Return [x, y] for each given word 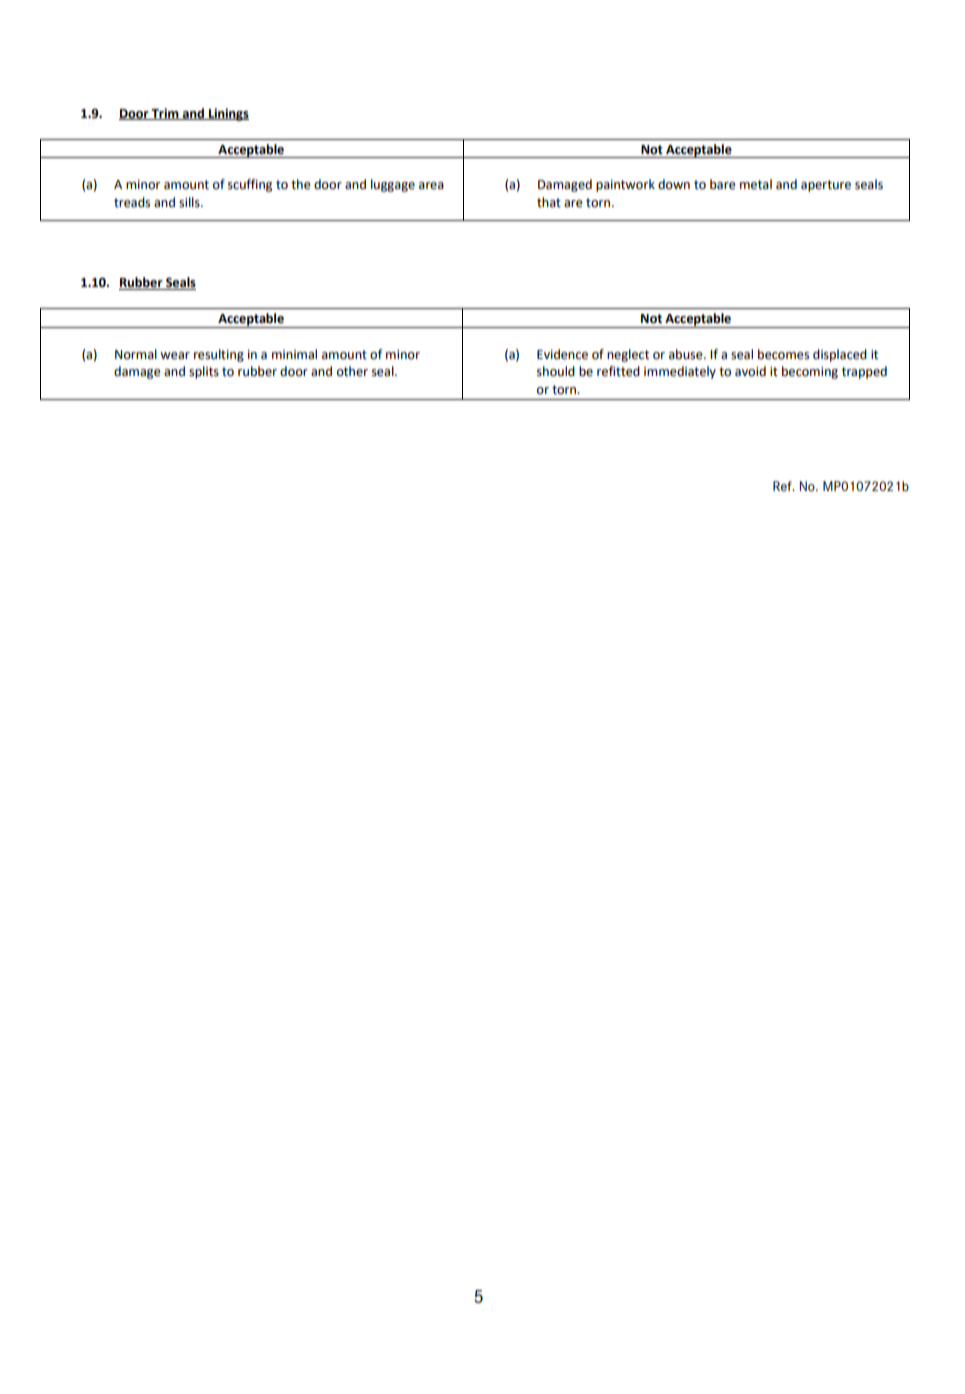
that [549, 202]
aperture [826, 186]
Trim [165, 114]
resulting [219, 355]
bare [723, 184]
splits [204, 372]
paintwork [625, 185]
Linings [228, 114]
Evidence [562, 354]
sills [190, 202]
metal [756, 184]
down [674, 184]
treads [132, 202]
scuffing [250, 185]
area [431, 186]
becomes [783, 354]
